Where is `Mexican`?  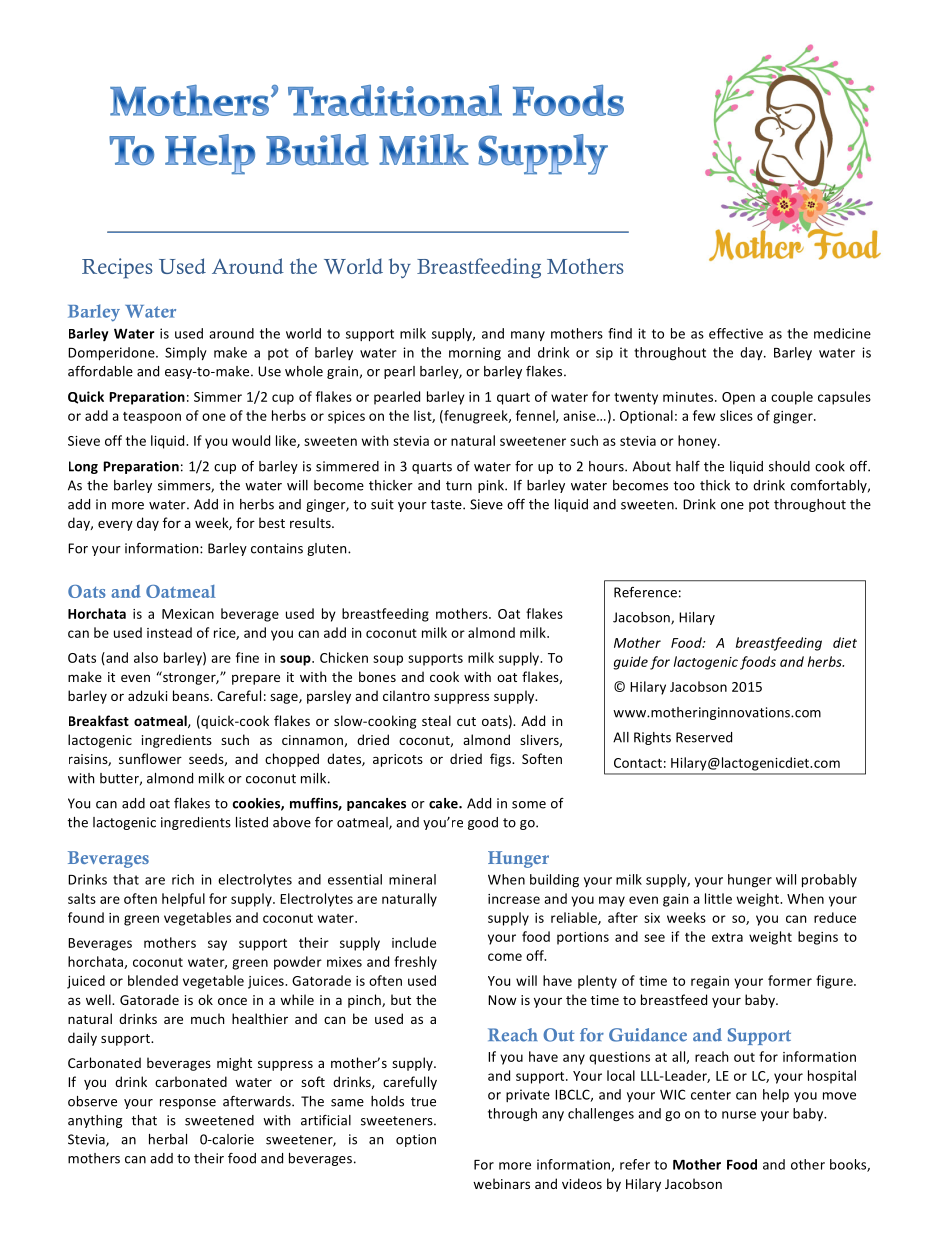 Mexican is located at coordinates (188, 614).
